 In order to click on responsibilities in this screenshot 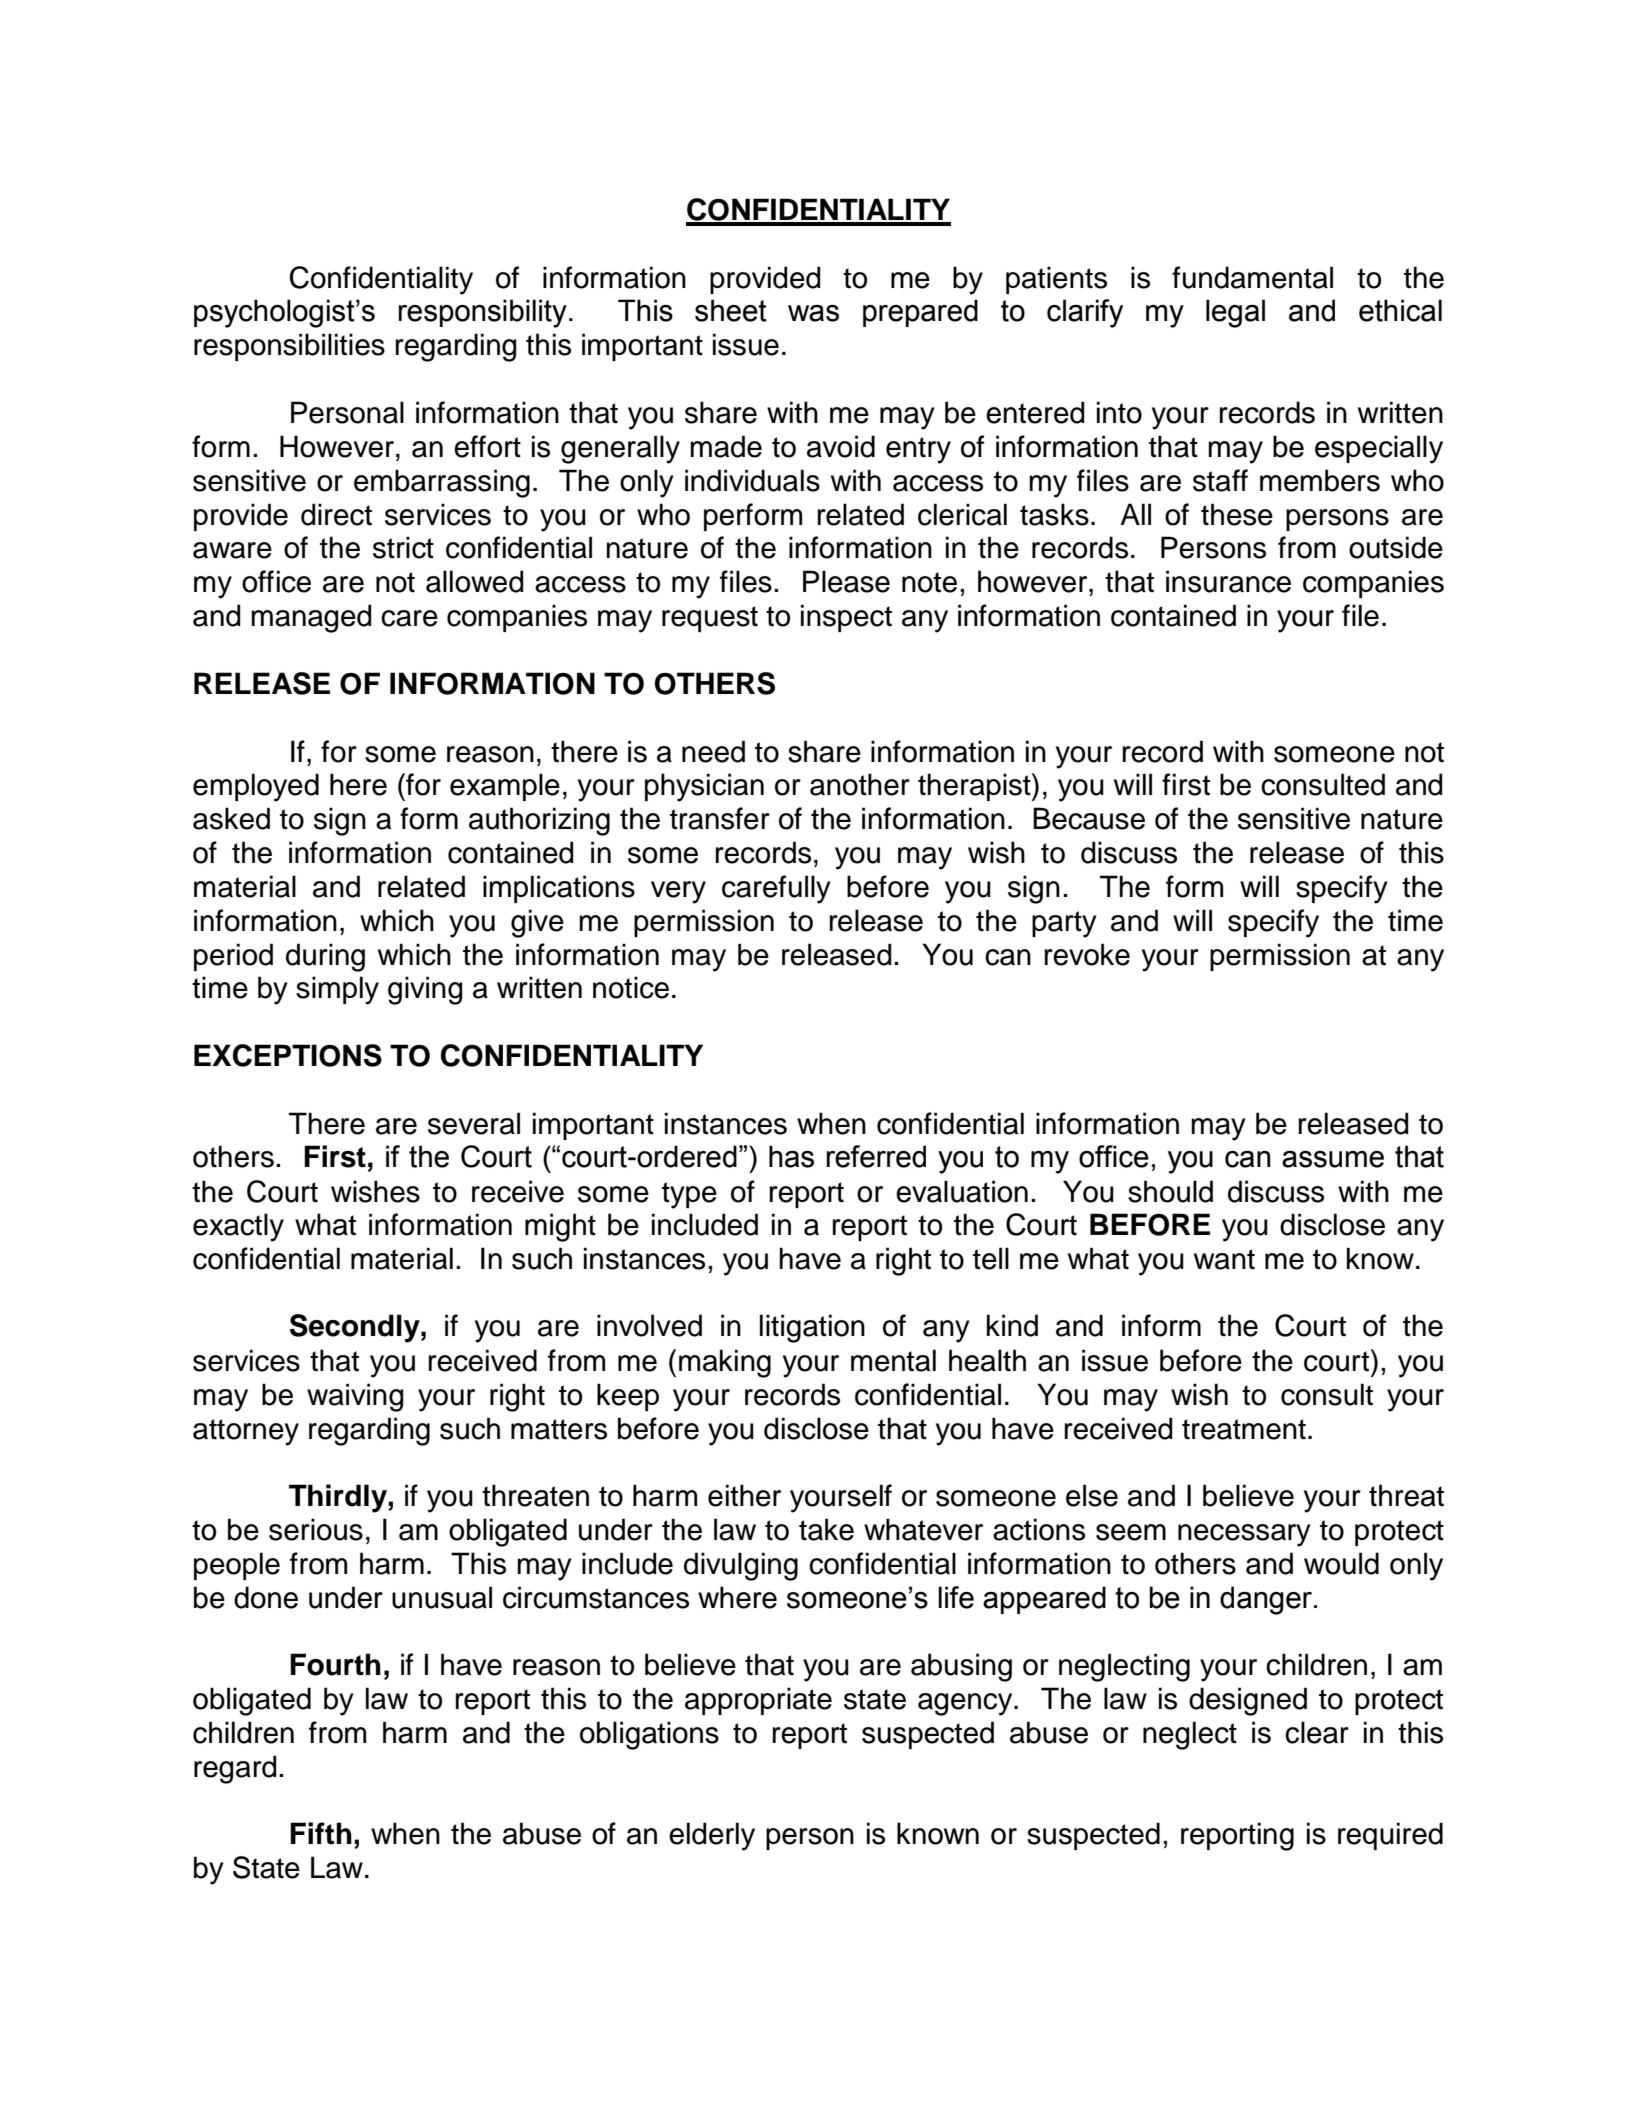, I will do `click(289, 347)`.
